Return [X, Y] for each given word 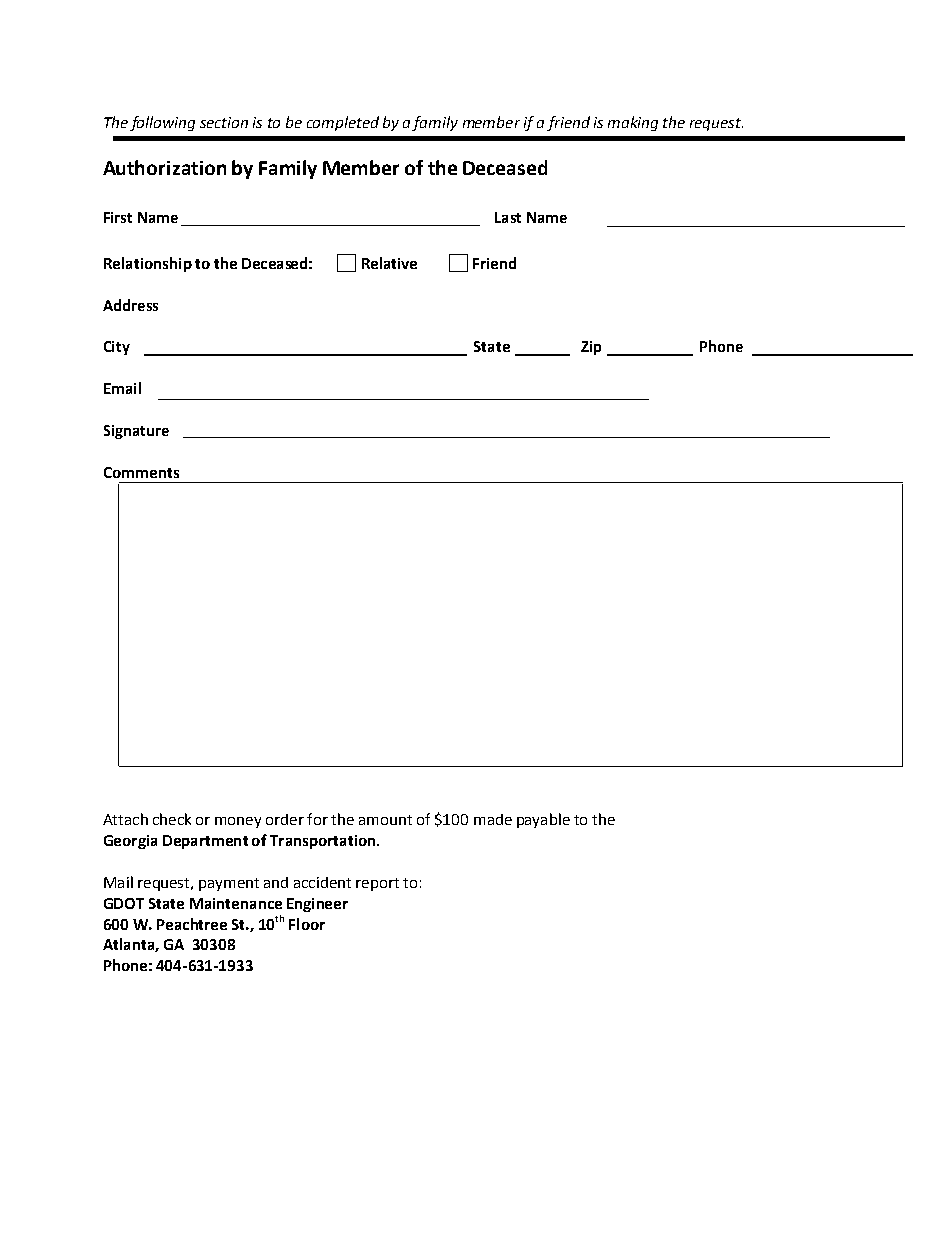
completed [343, 123]
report [377, 884]
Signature [136, 432]
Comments [141, 472]
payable [543, 820]
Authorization [164, 167]
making [633, 123]
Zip [591, 348]
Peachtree [192, 924]
